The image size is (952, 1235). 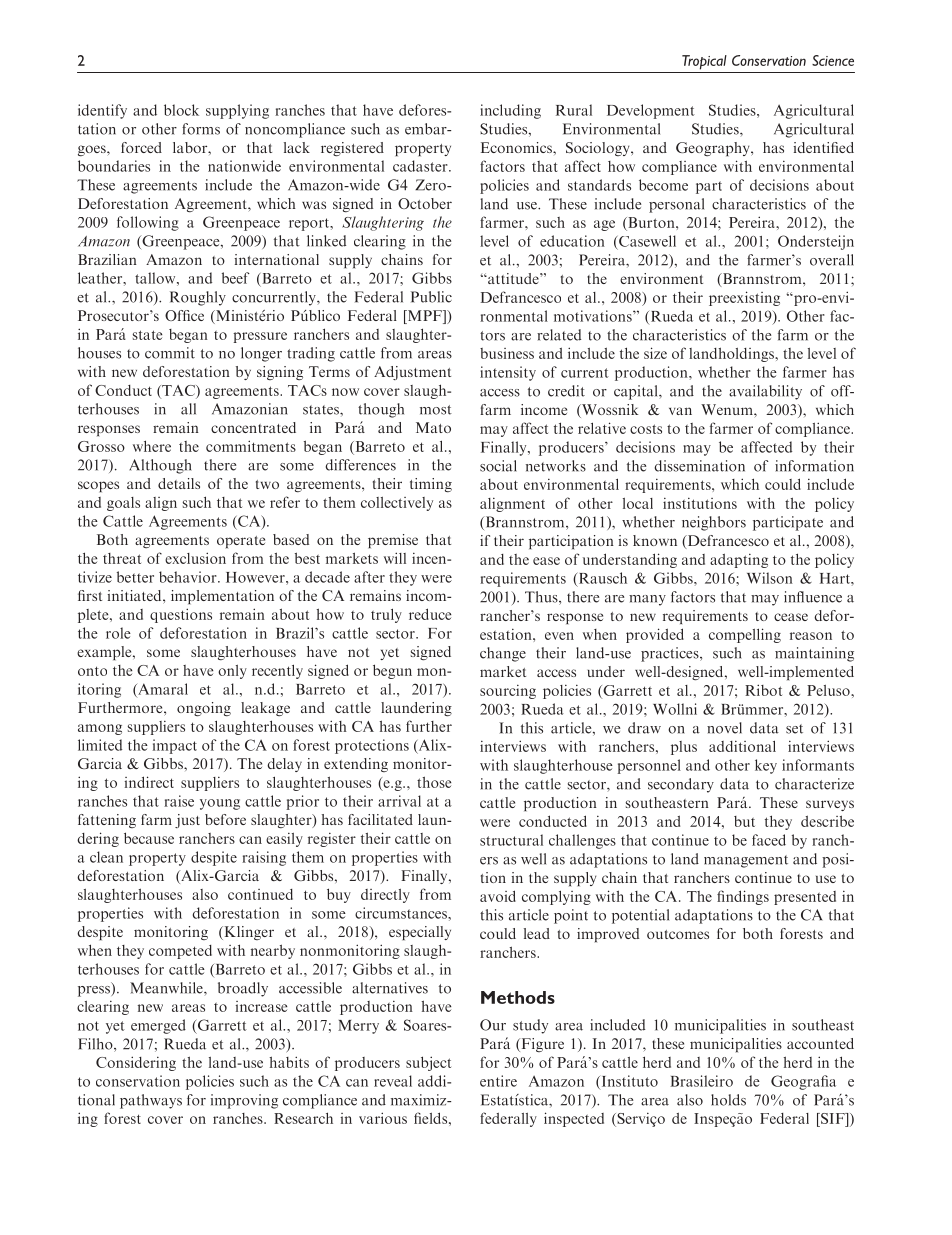 What do you see at coordinates (434, 782) in the image?
I see `those` at bounding box center [434, 782].
